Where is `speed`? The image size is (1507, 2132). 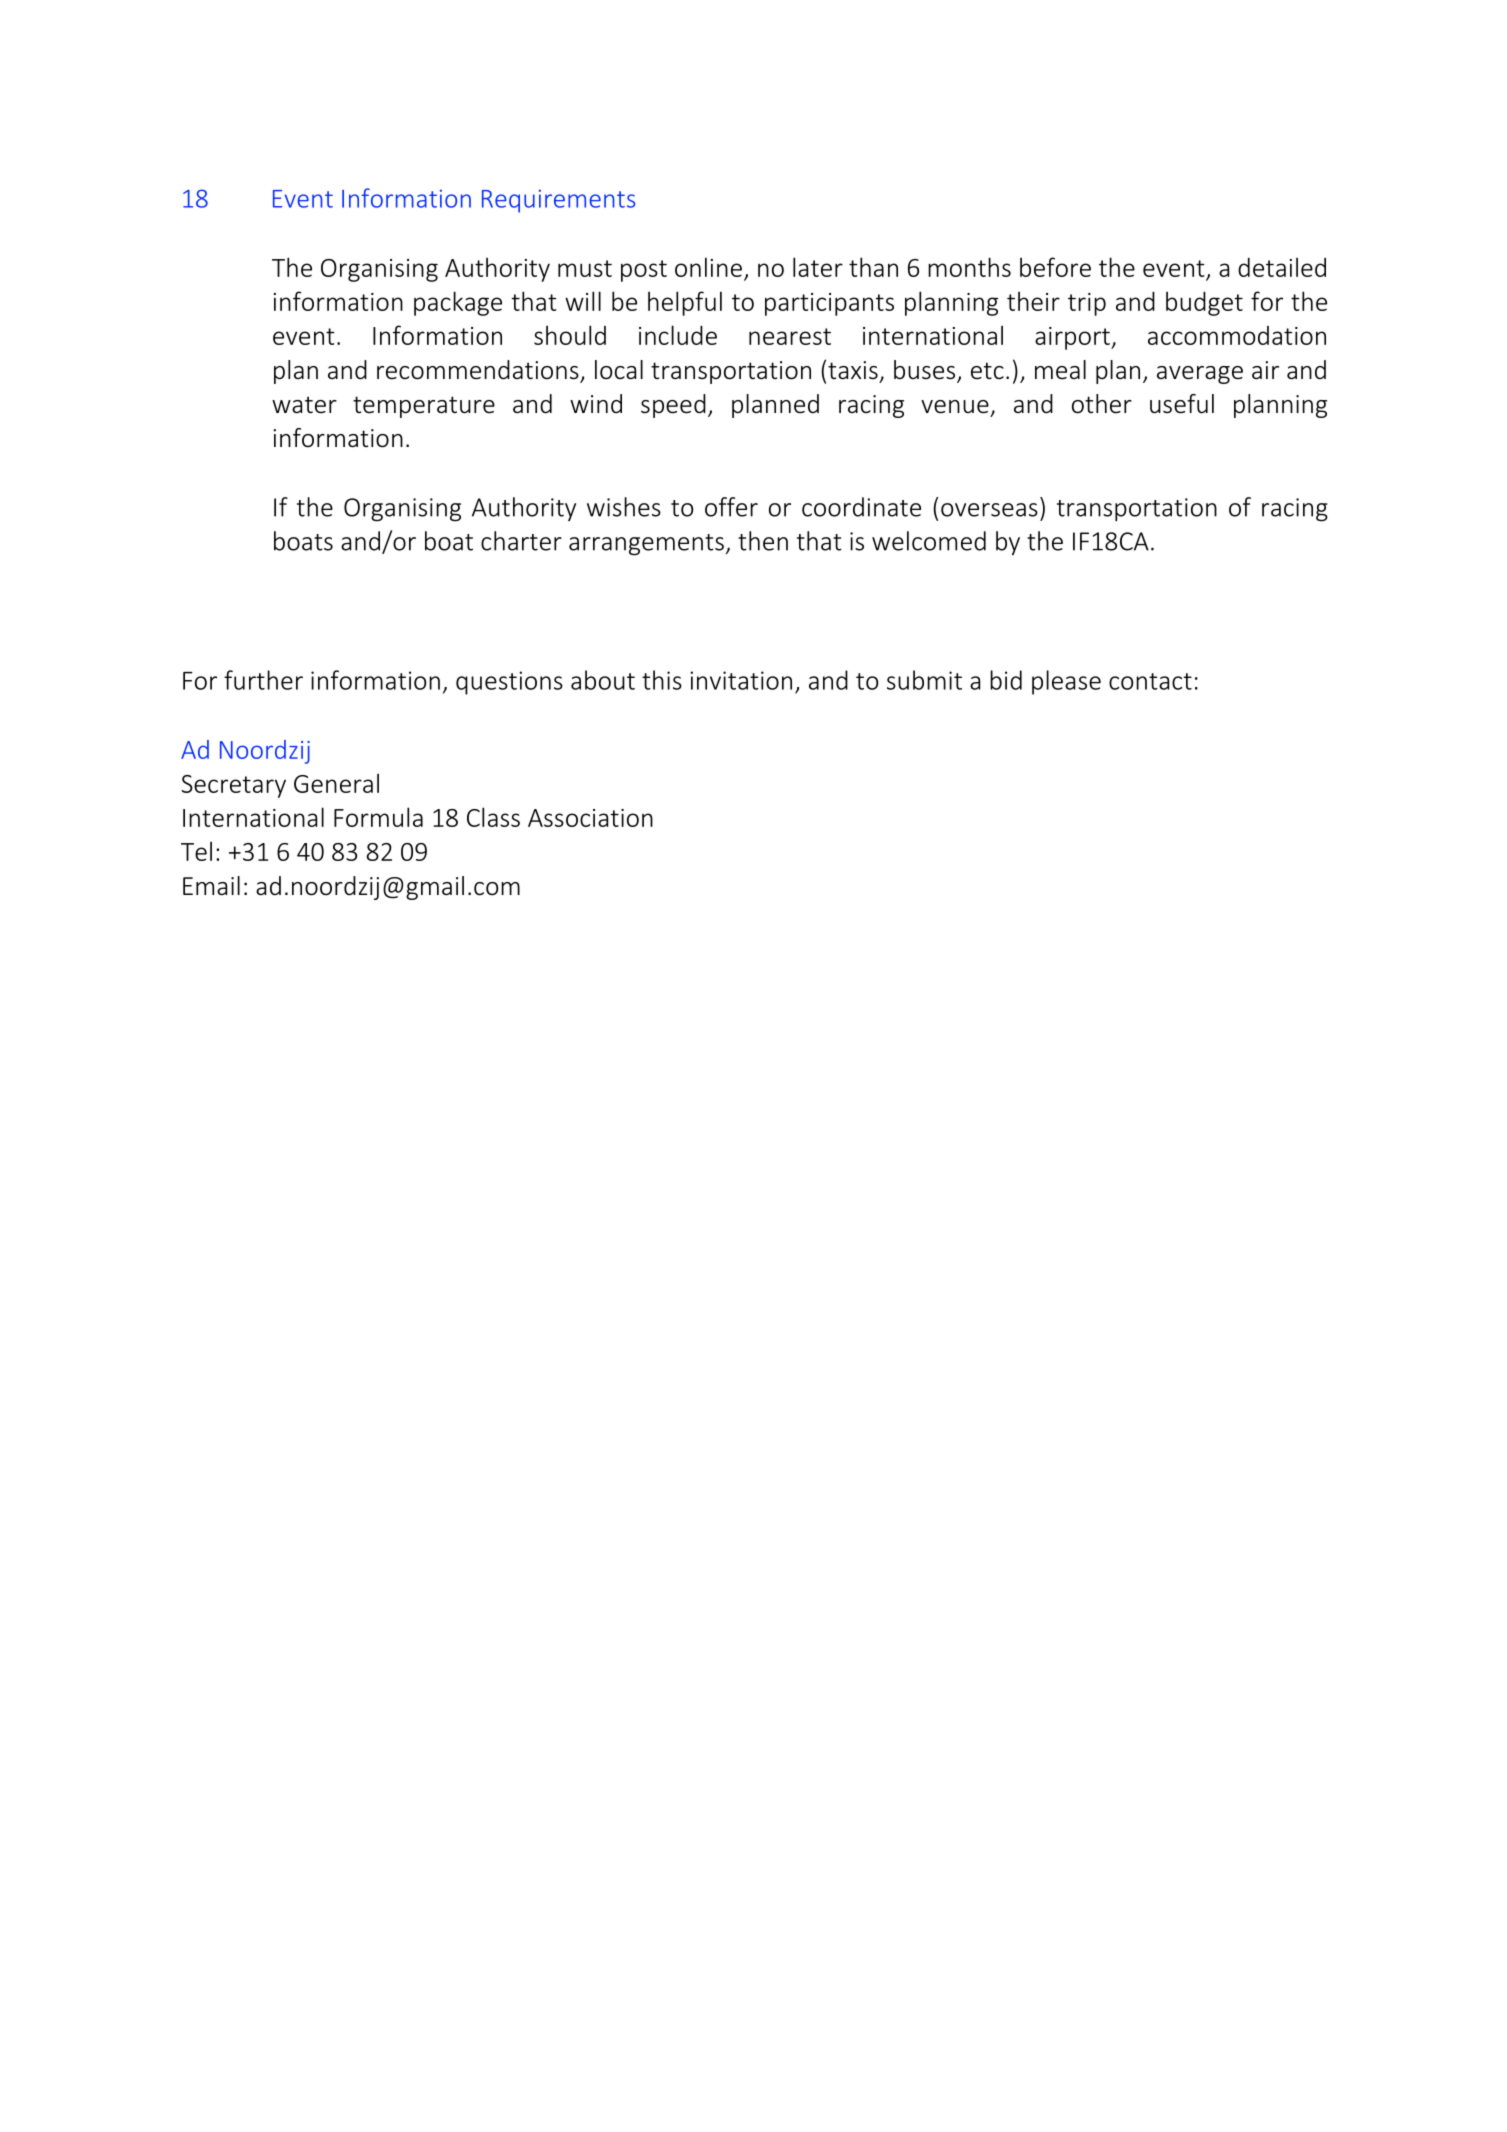
speed is located at coordinates (673, 406).
